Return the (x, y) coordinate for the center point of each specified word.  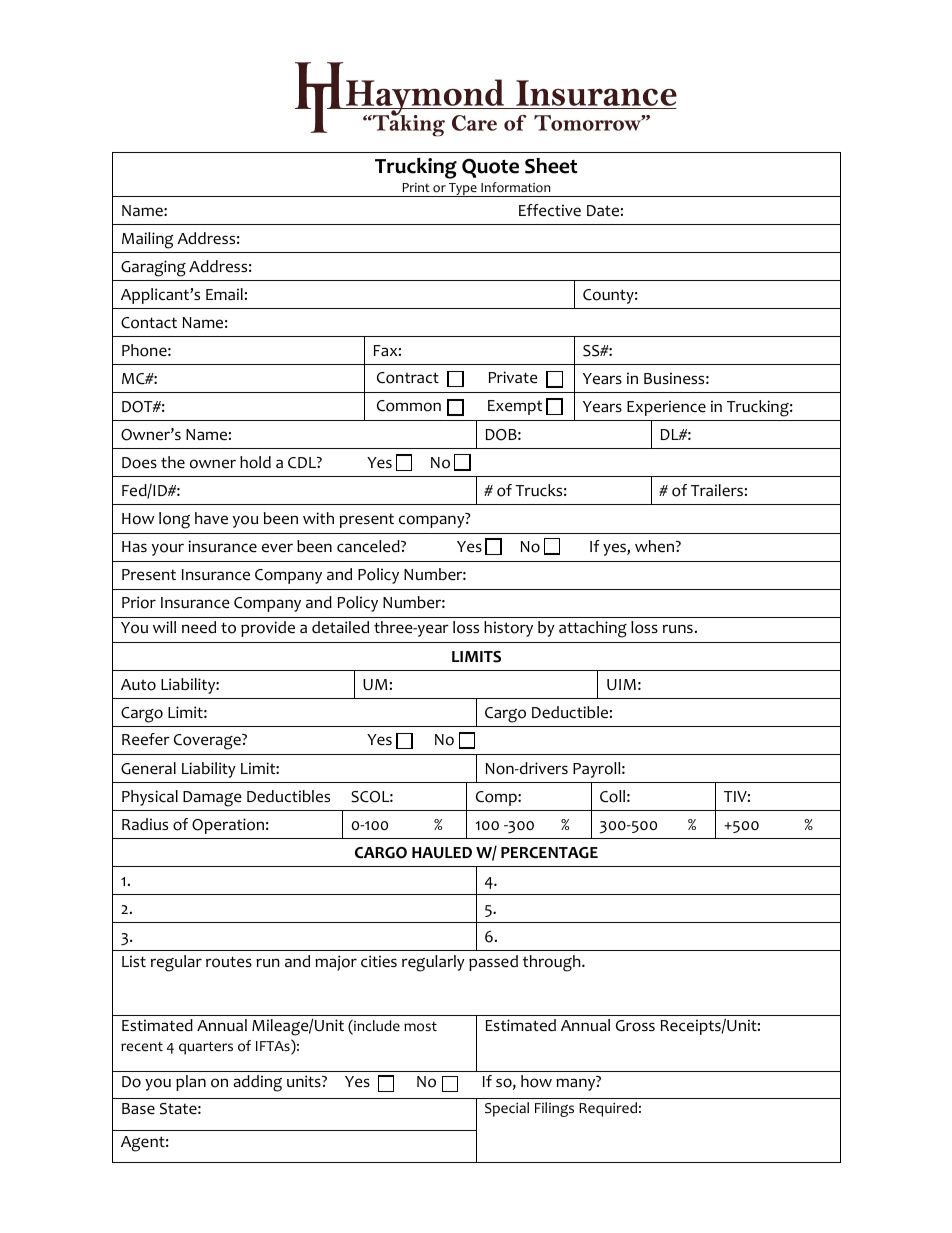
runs (678, 628)
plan (191, 1083)
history (508, 629)
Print (416, 187)
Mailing (147, 240)
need (199, 627)
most (420, 1027)
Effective (550, 210)
